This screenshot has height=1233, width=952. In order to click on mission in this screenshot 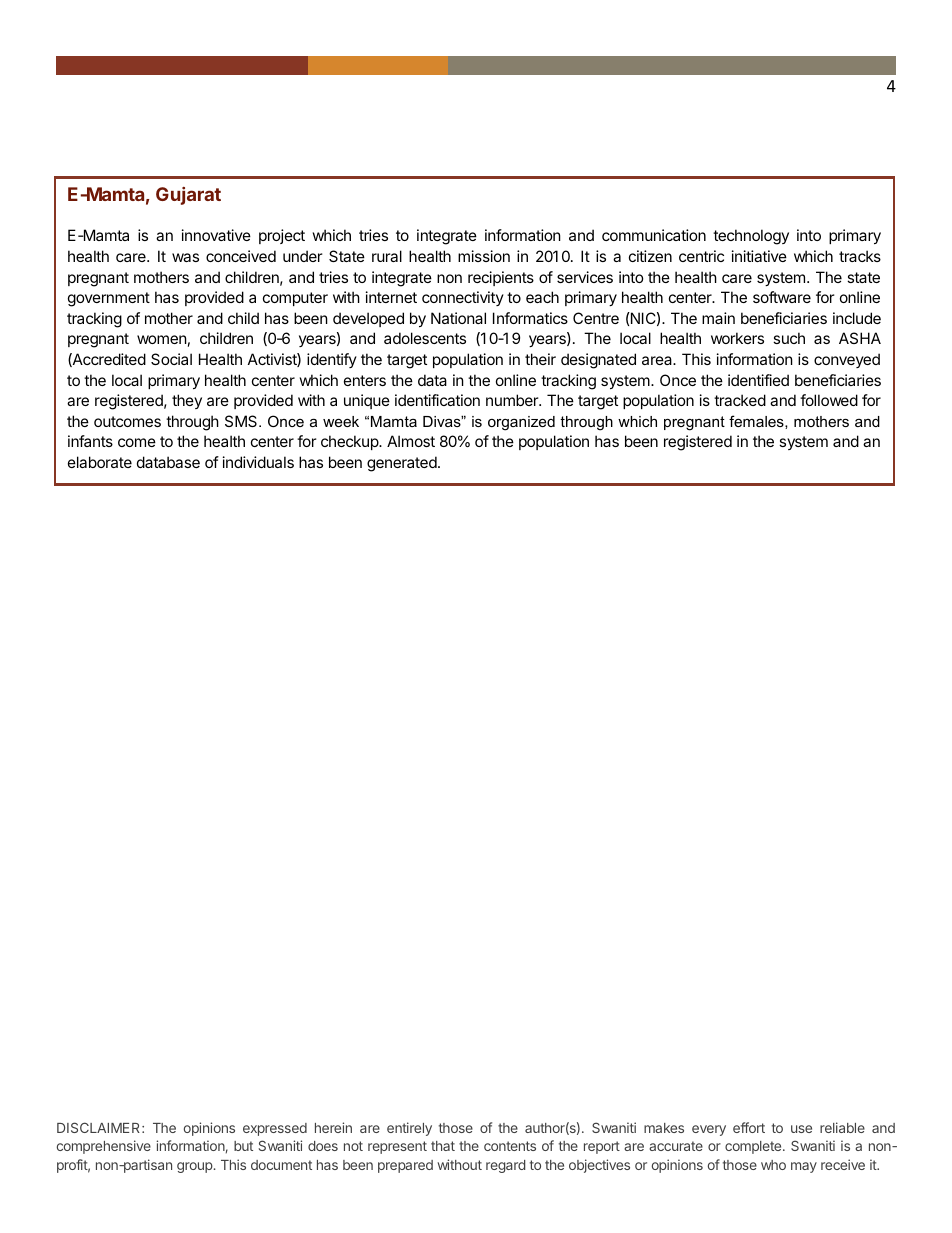, I will do `click(484, 256)`.
